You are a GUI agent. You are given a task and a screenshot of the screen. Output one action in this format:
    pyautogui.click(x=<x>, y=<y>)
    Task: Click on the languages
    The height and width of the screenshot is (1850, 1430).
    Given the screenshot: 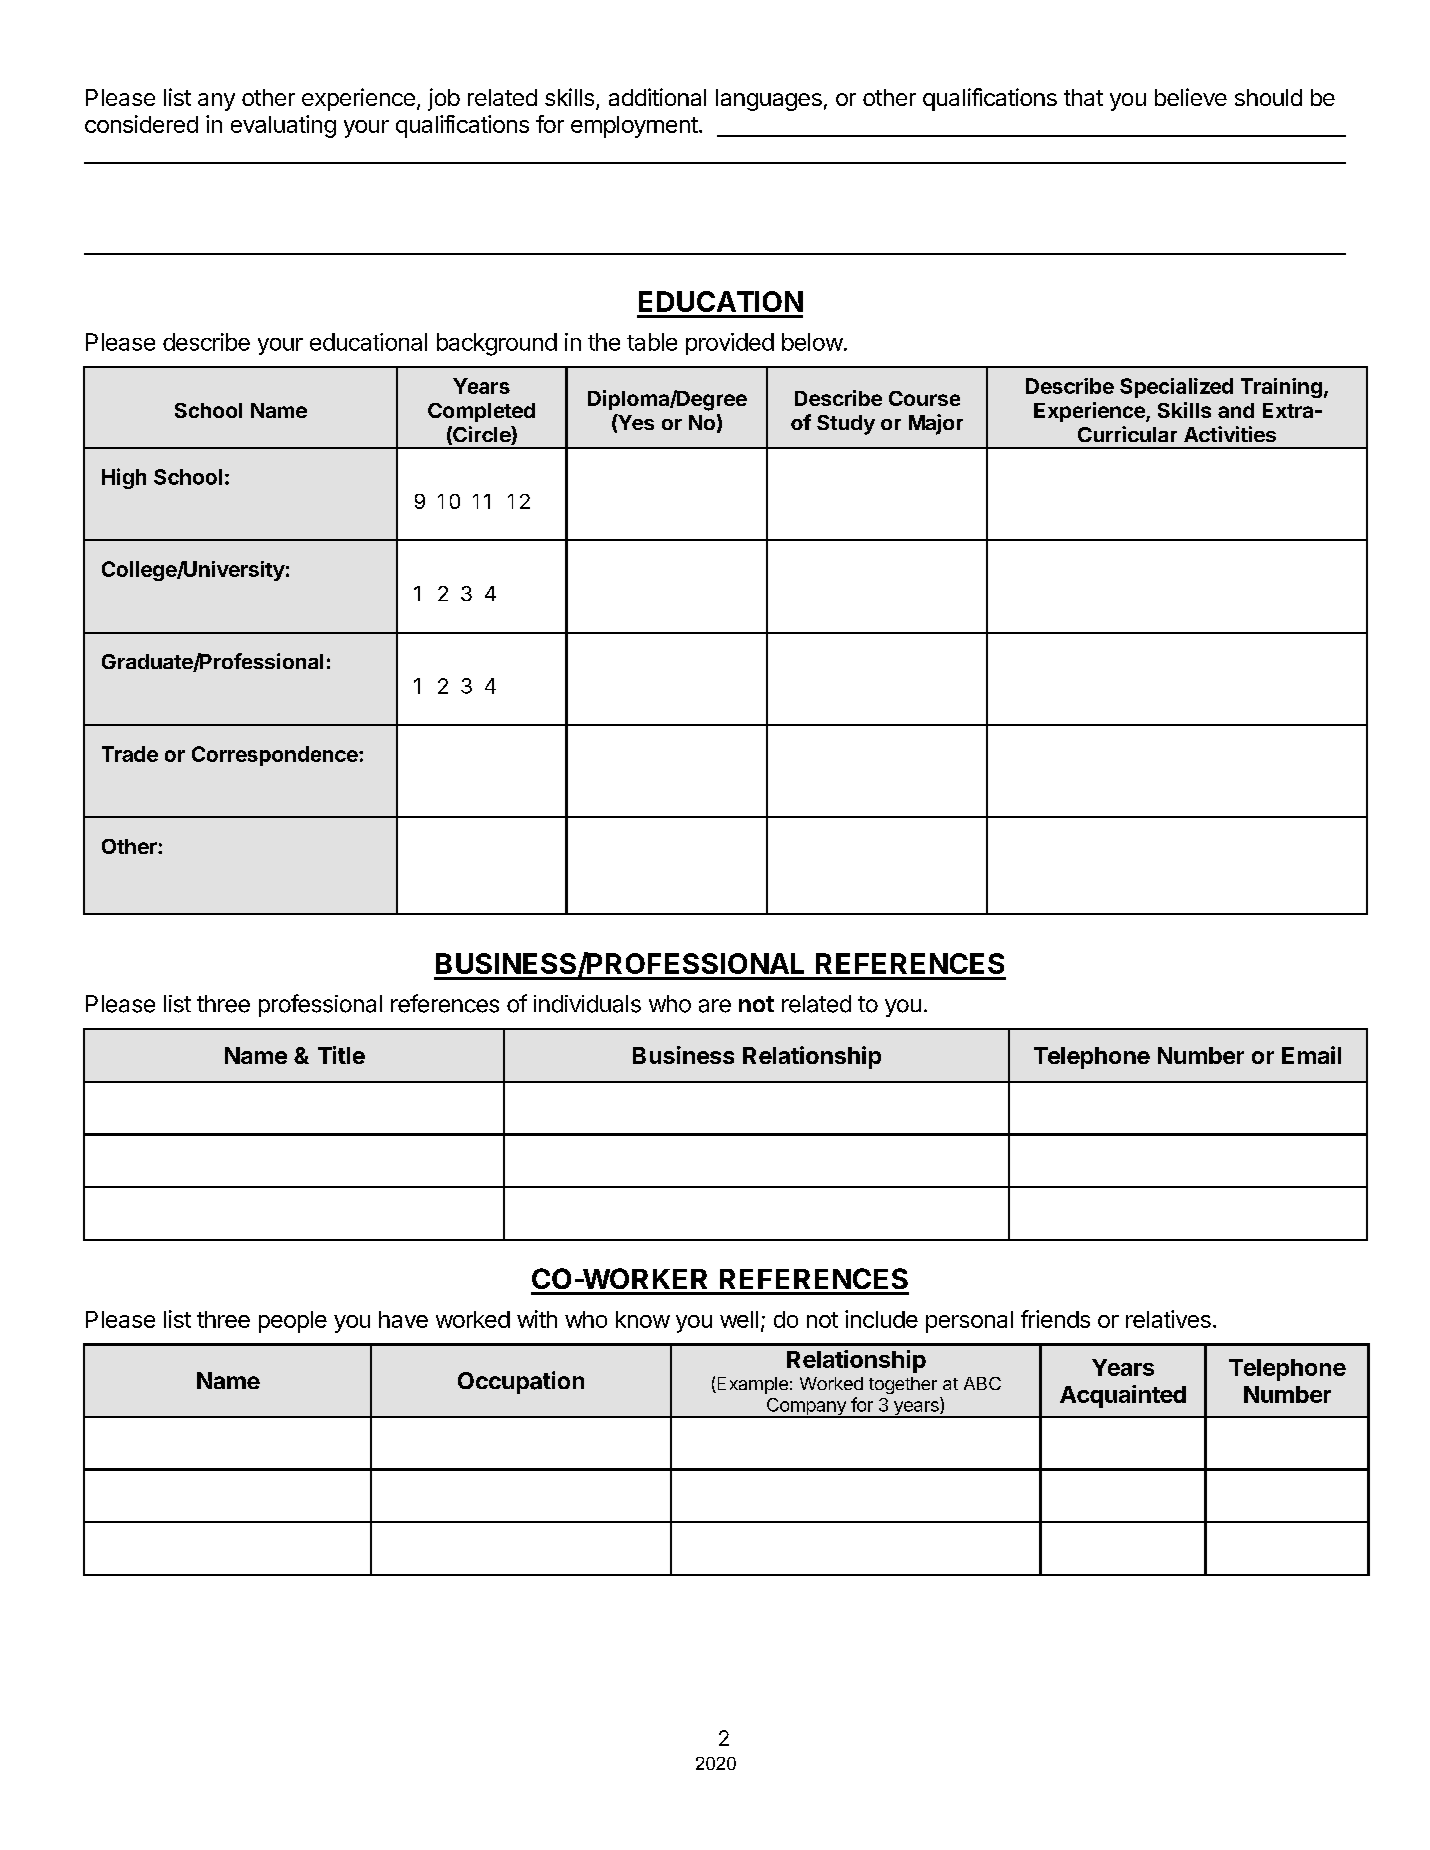 What is the action you would take?
    pyautogui.click(x=769, y=100)
